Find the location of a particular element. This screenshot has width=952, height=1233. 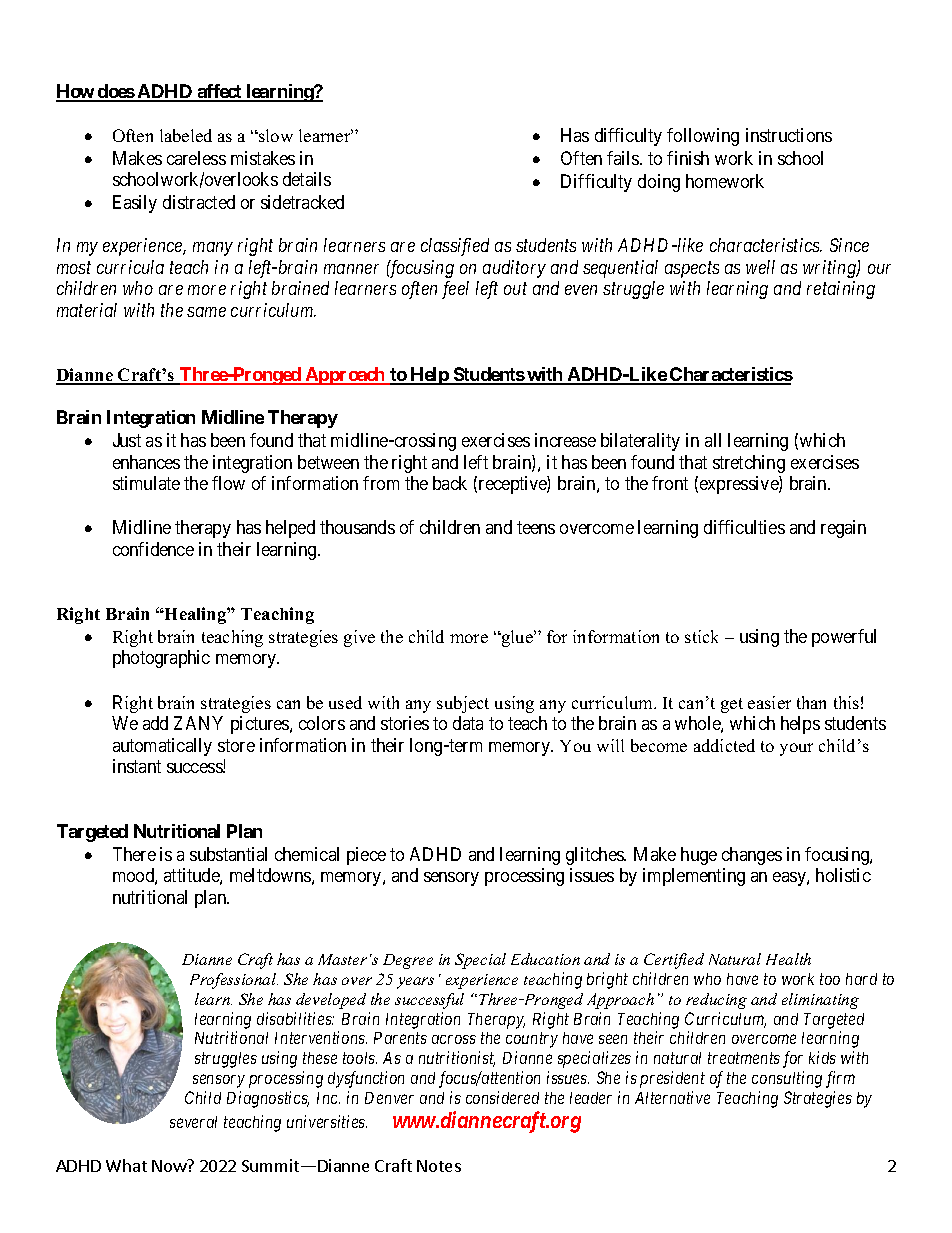

instant is located at coordinates (137, 766).
